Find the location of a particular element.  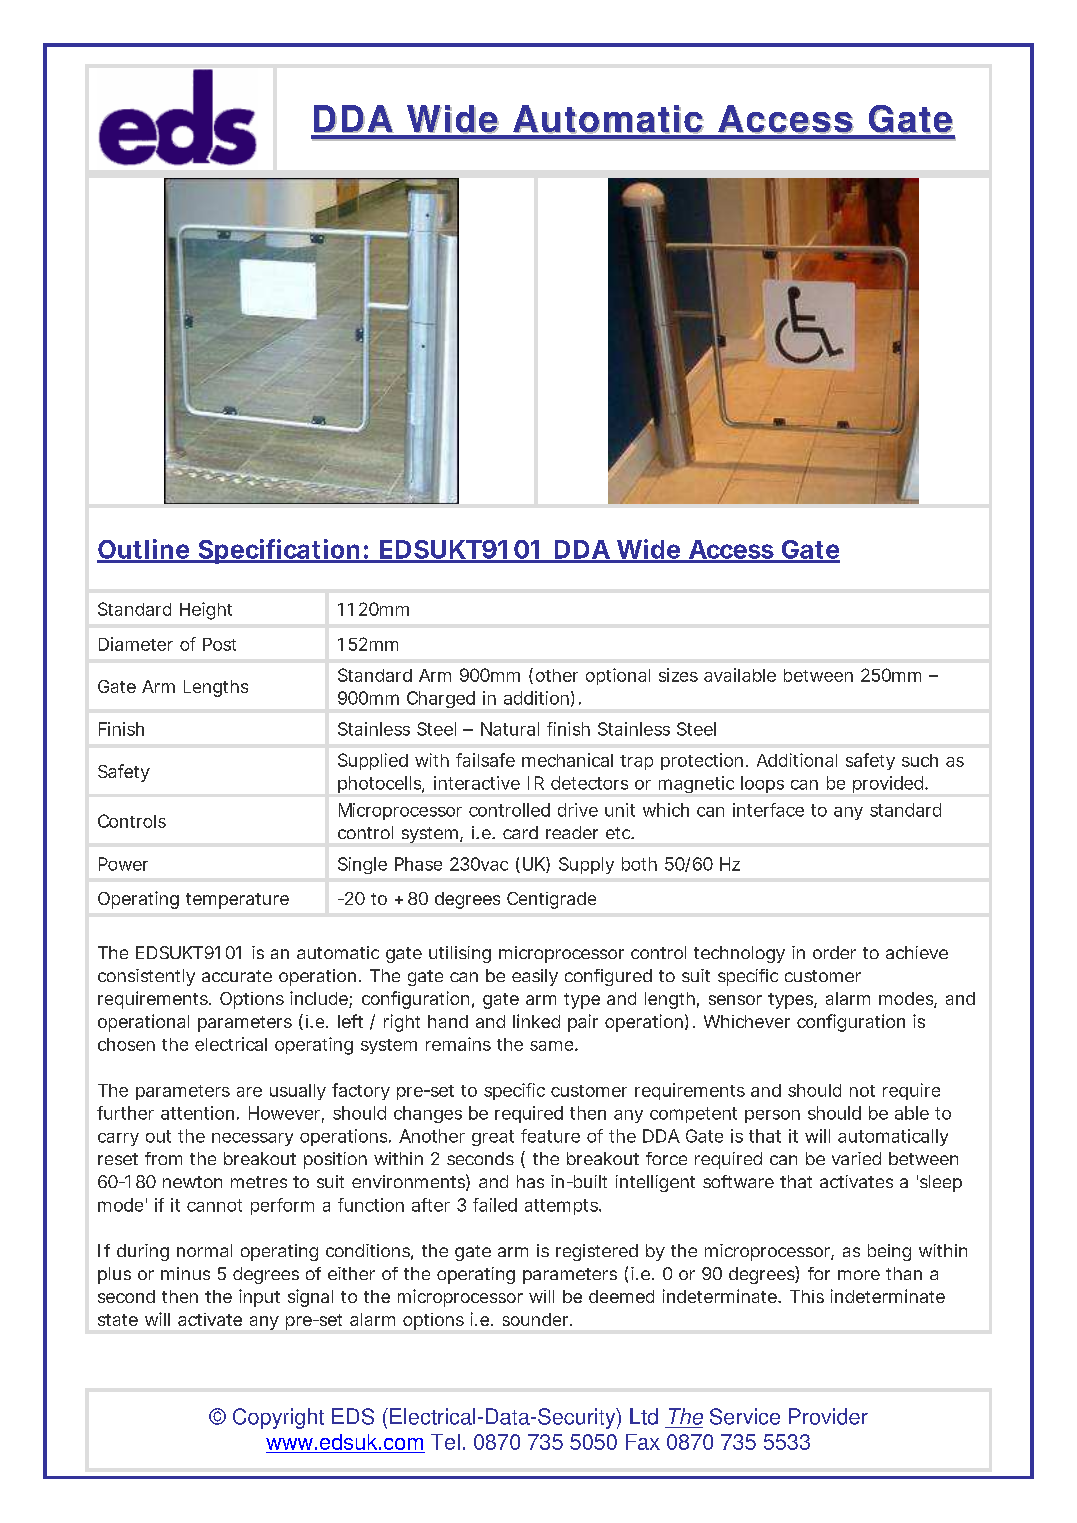

temperature is located at coordinates (237, 901).
